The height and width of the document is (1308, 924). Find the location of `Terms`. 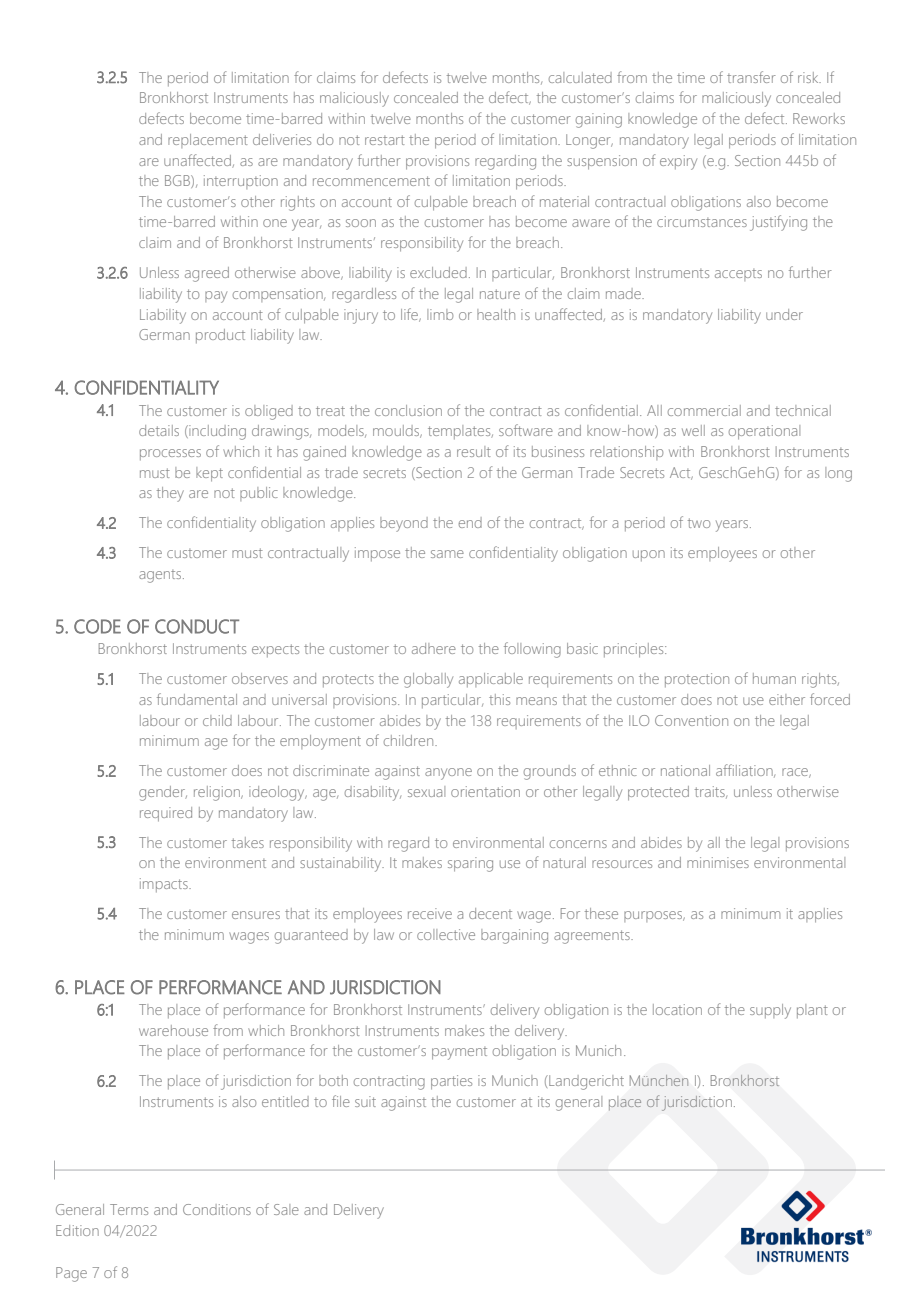

Terms is located at coordinates (129, 1209).
